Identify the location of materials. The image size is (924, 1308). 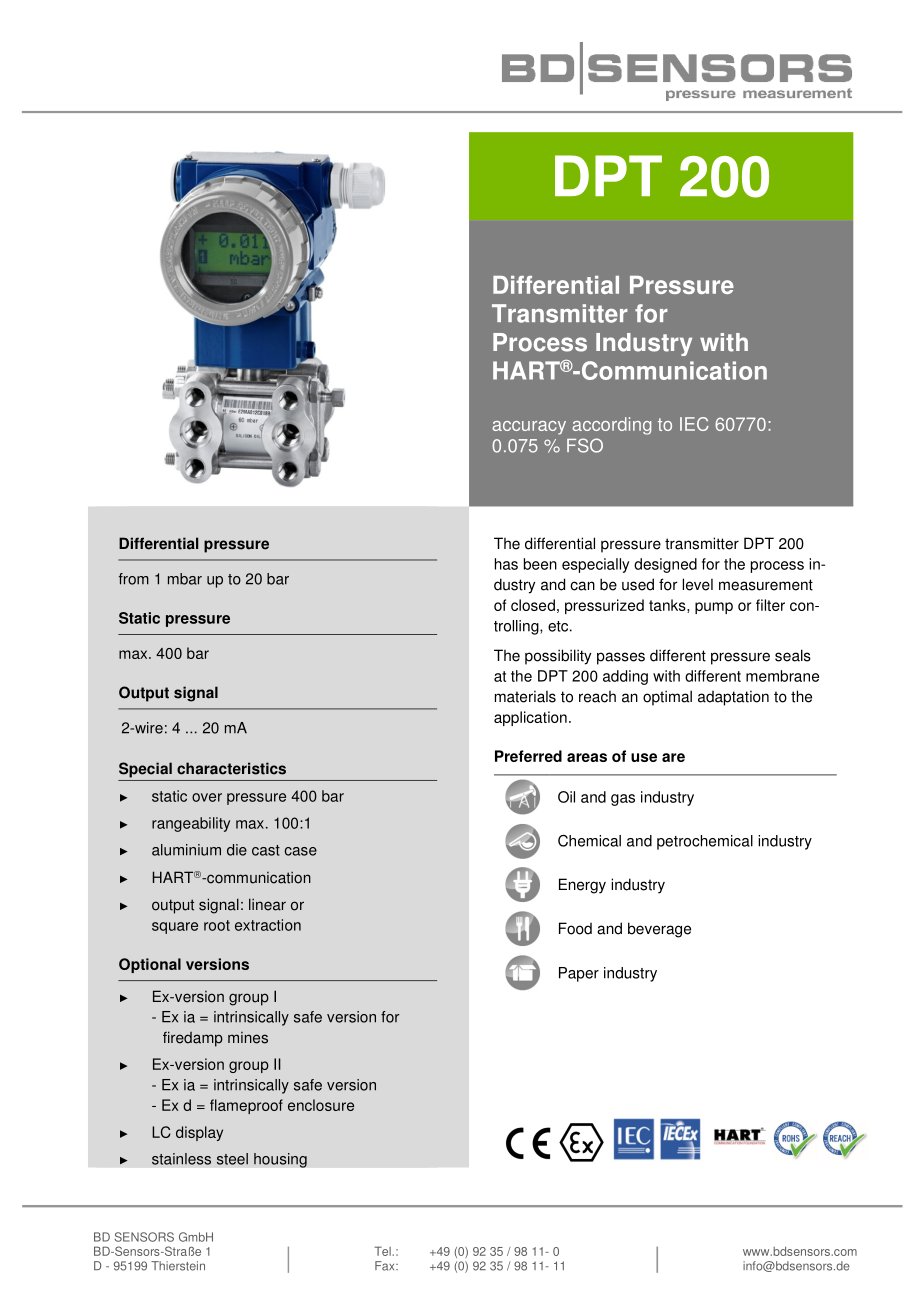
(525, 696).
